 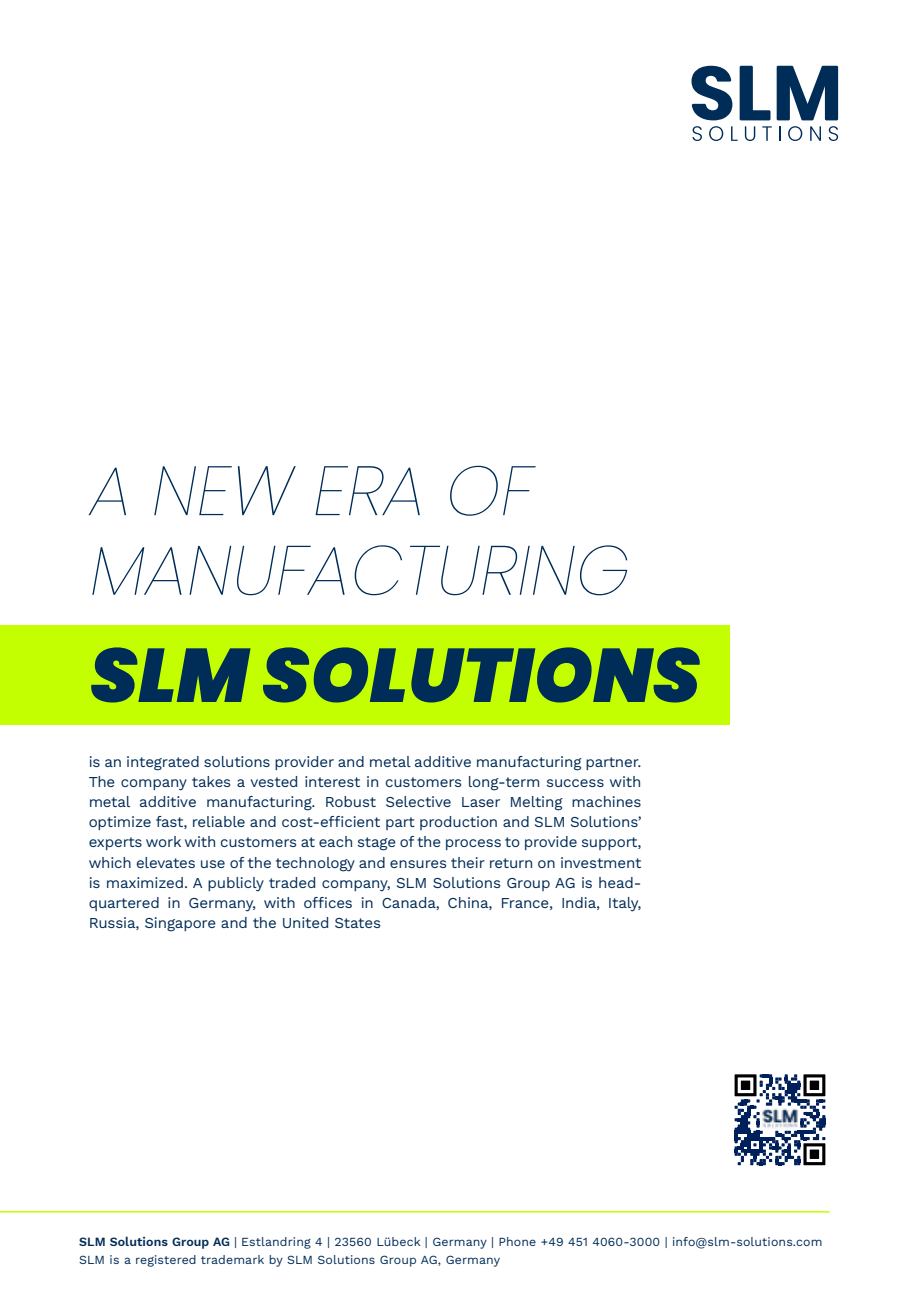 What do you see at coordinates (575, 783) in the document?
I see `success` at bounding box center [575, 783].
